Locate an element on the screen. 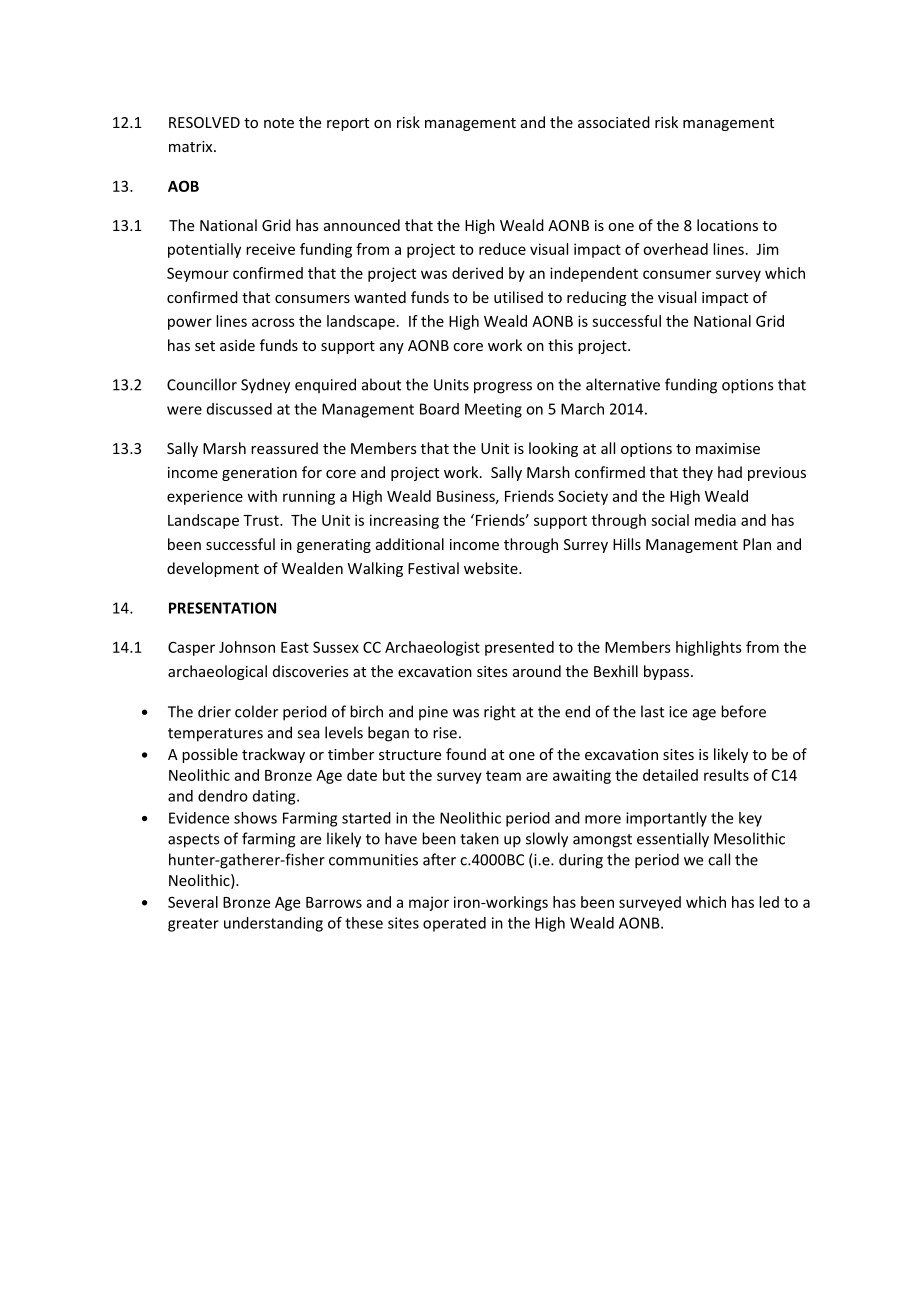 This screenshot has width=924, height=1308. associated is located at coordinates (614, 122).
